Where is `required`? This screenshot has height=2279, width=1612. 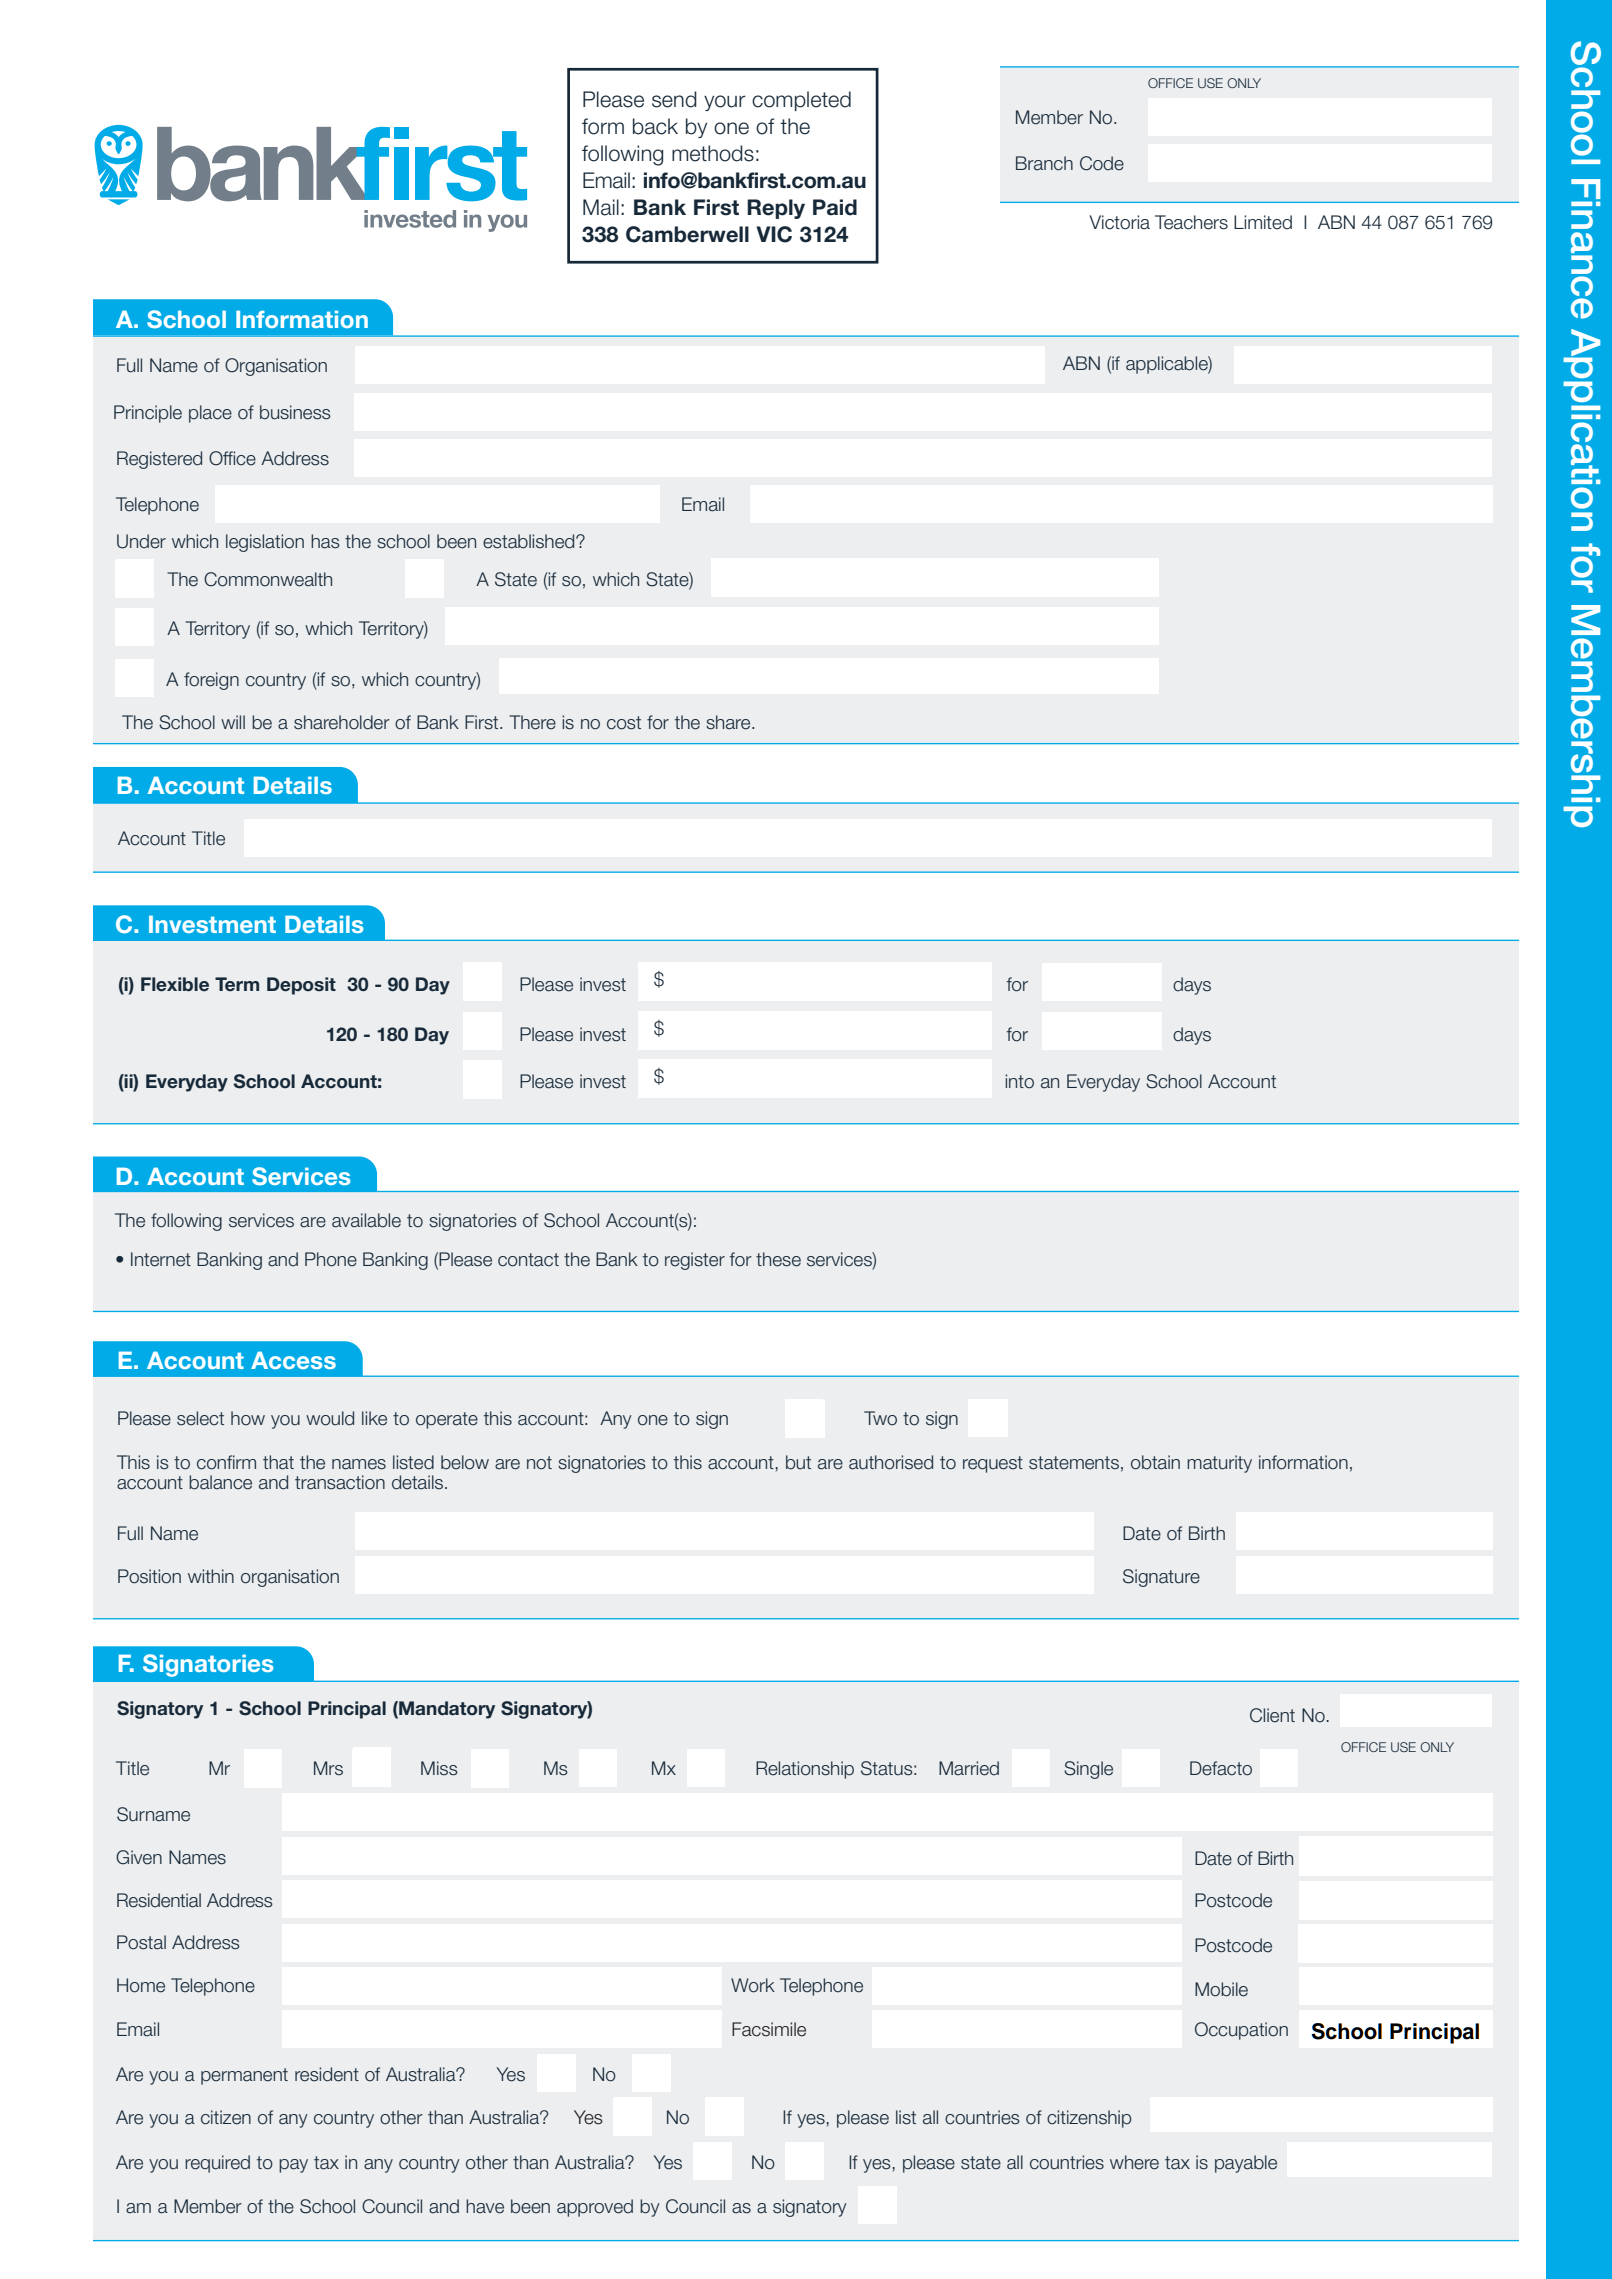
required is located at coordinates (217, 2164).
